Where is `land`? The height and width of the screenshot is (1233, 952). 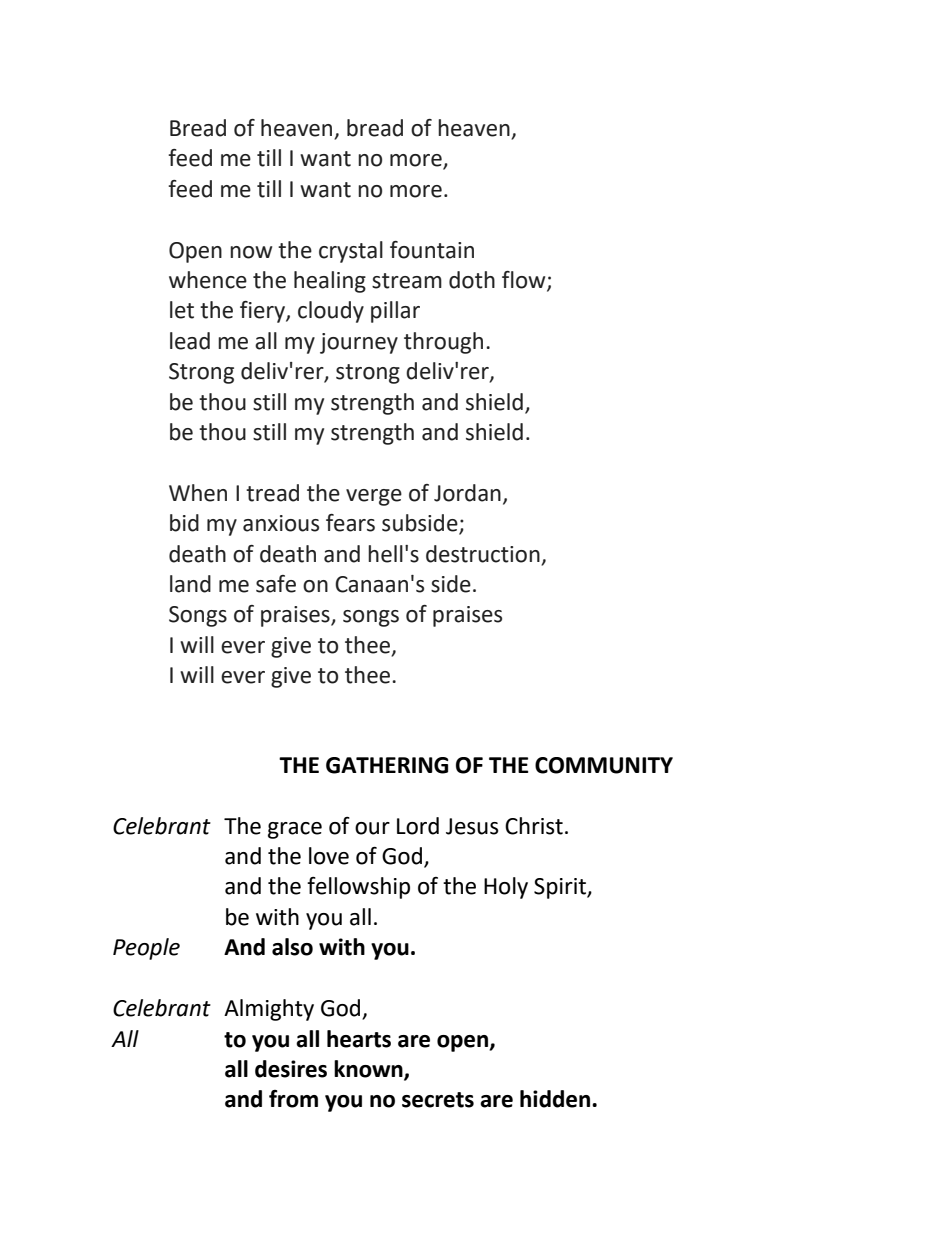 land is located at coordinates (190, 584).
